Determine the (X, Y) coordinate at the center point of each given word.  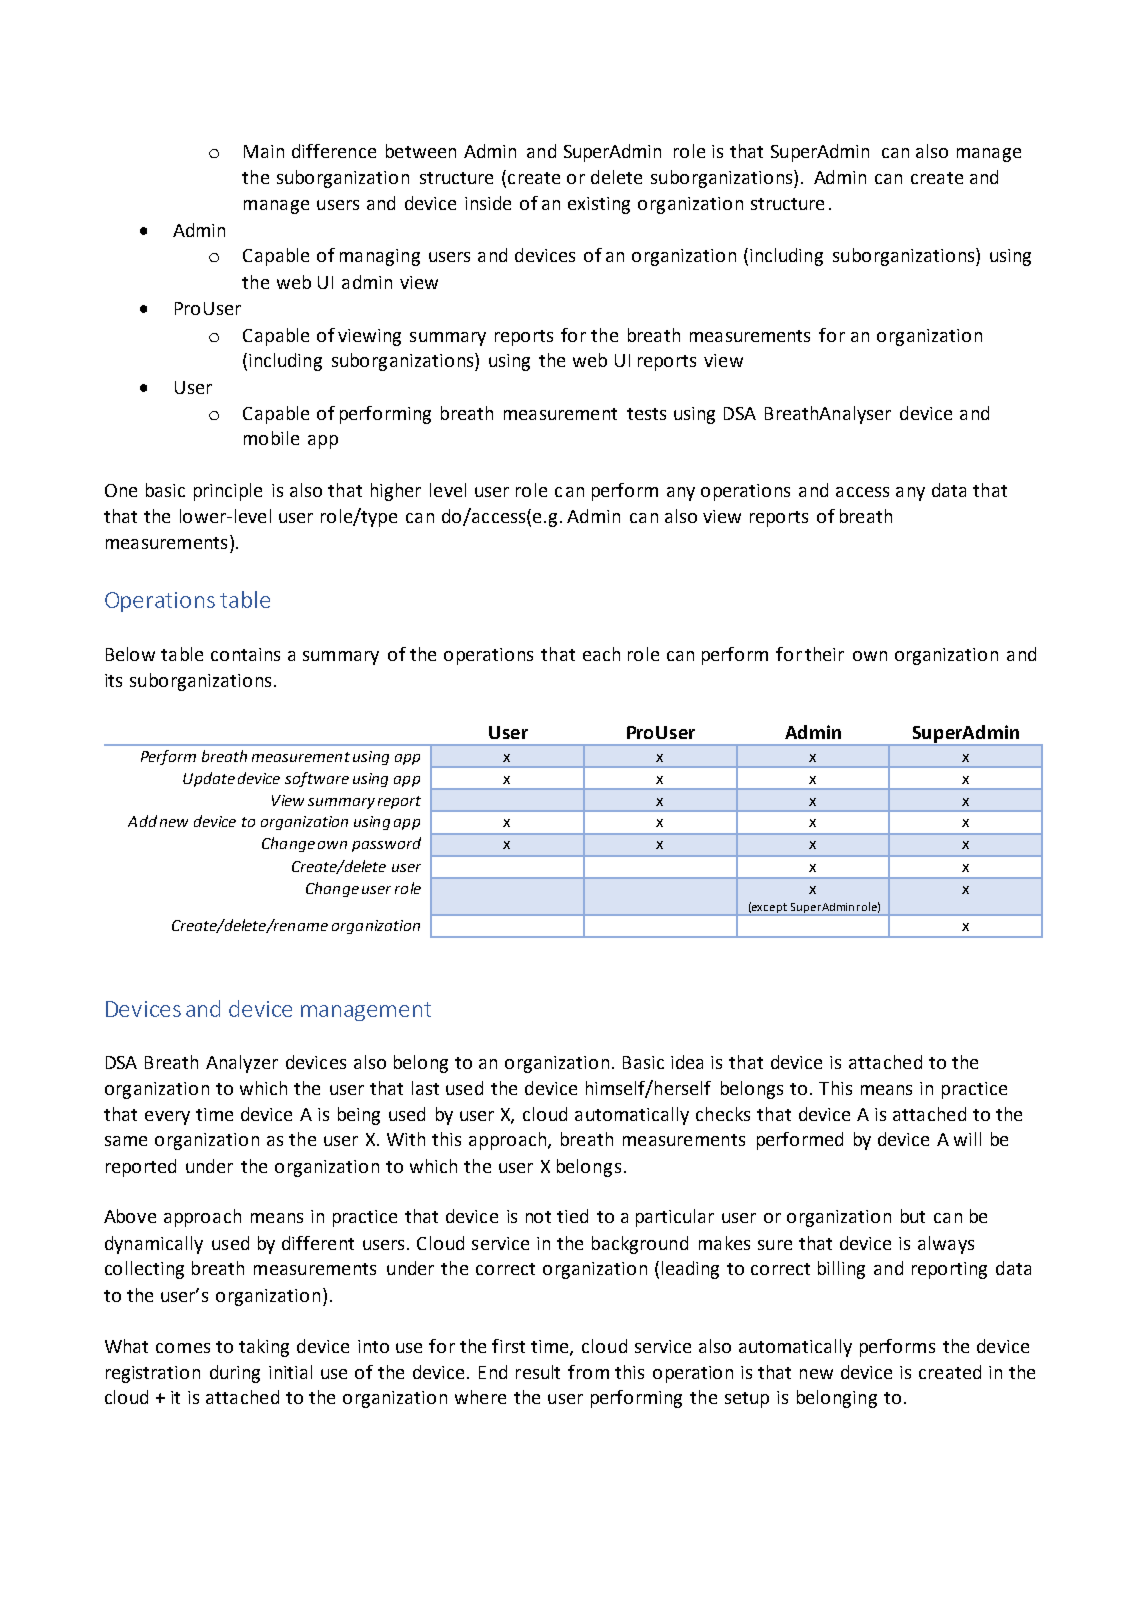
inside (488, 203)
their (824, 654)
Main (264, 151)
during (235, 1374)
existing (599, 205)
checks (723, 1114)
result (538, 1372)
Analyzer (242, 1064)
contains (245, 654)
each (601, 654)
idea (687, 1062)
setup (747, 1400)
